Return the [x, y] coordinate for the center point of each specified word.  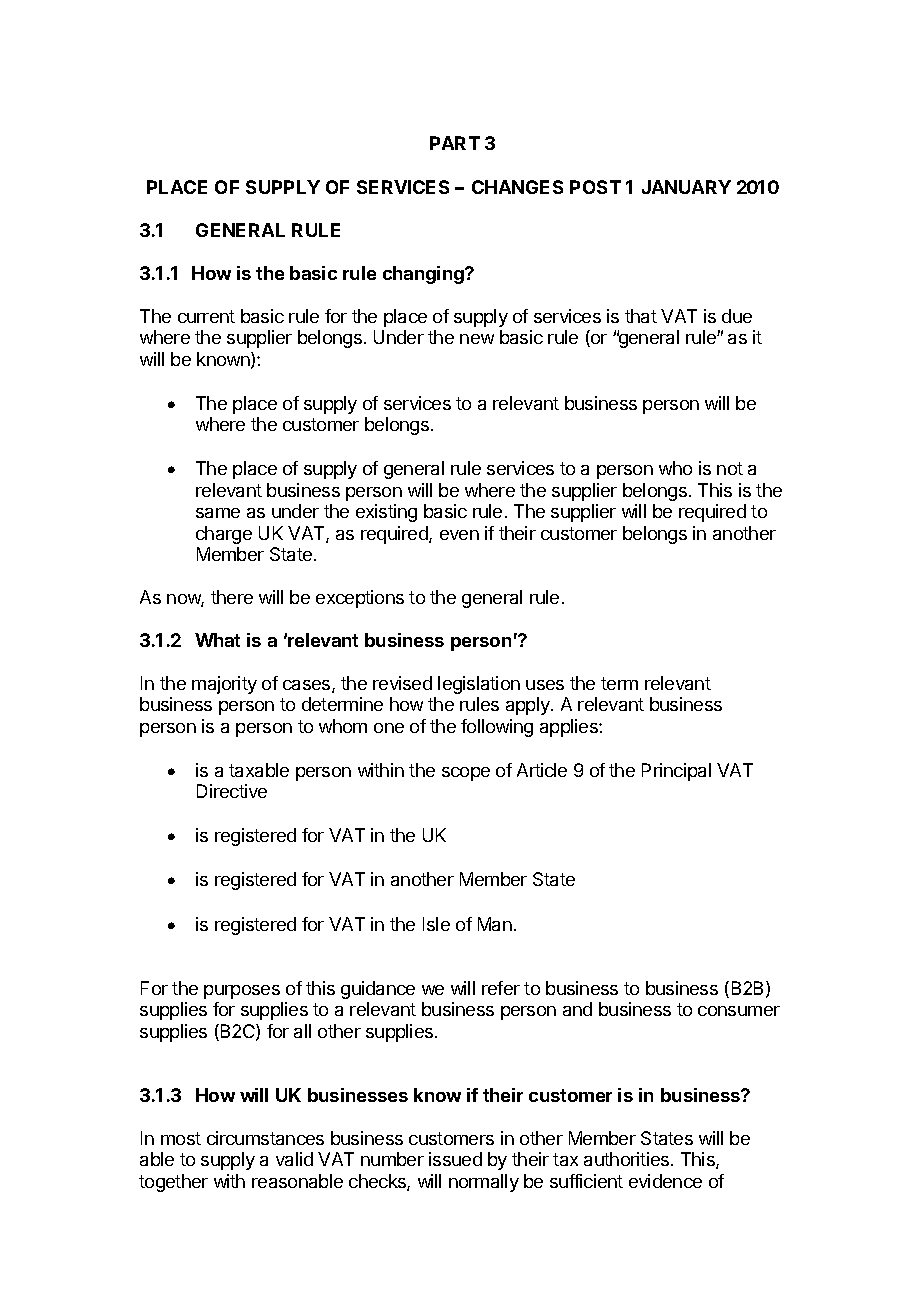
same [218, 513]
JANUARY [686, 187]
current [206, 316]
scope [466, 774]
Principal [676, 772]
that [641, 316]
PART [455, 143]
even [459, 535]
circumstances [265, 1138]
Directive [232, 791]
